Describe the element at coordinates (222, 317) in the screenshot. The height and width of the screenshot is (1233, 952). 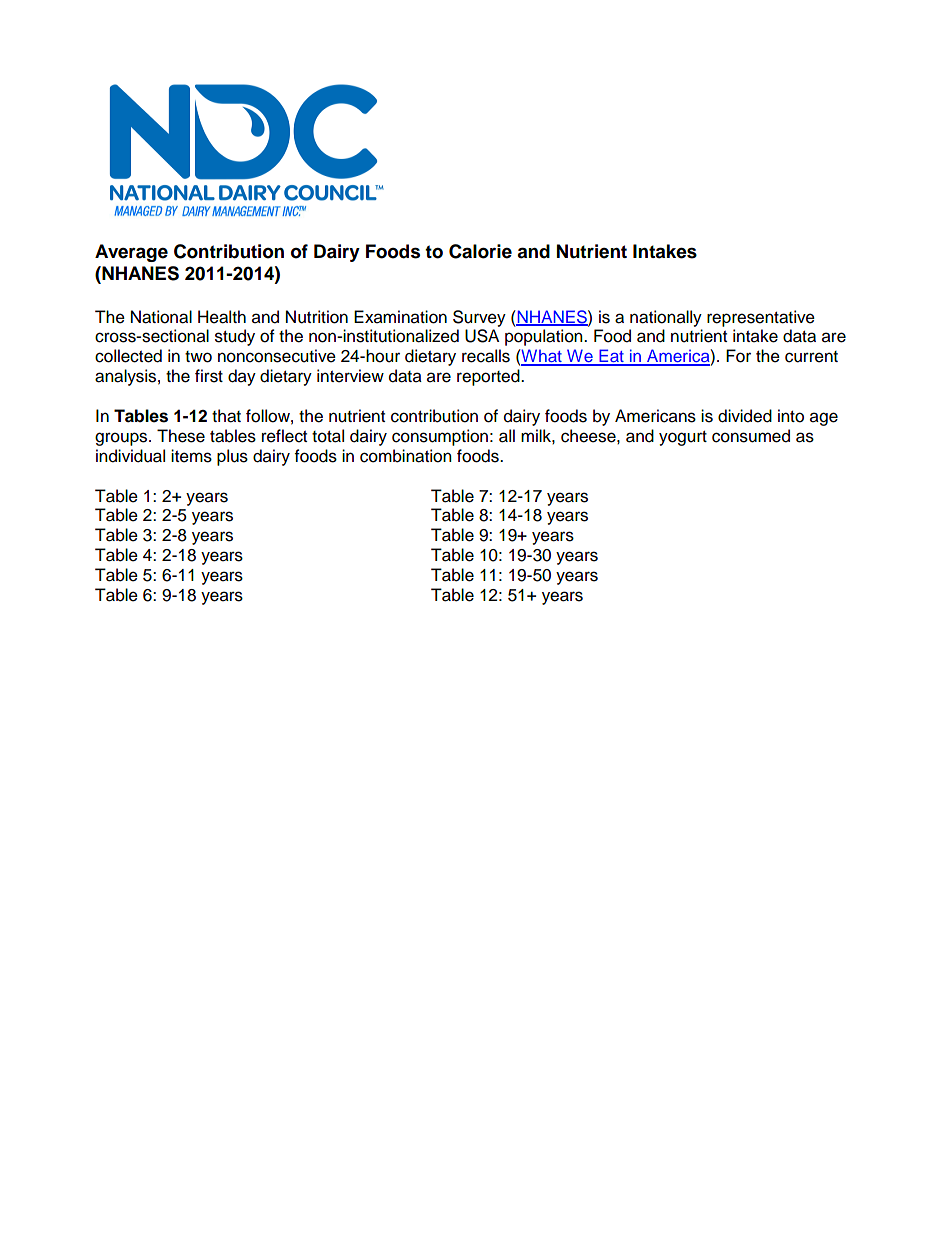
I see `Health` at that location.
